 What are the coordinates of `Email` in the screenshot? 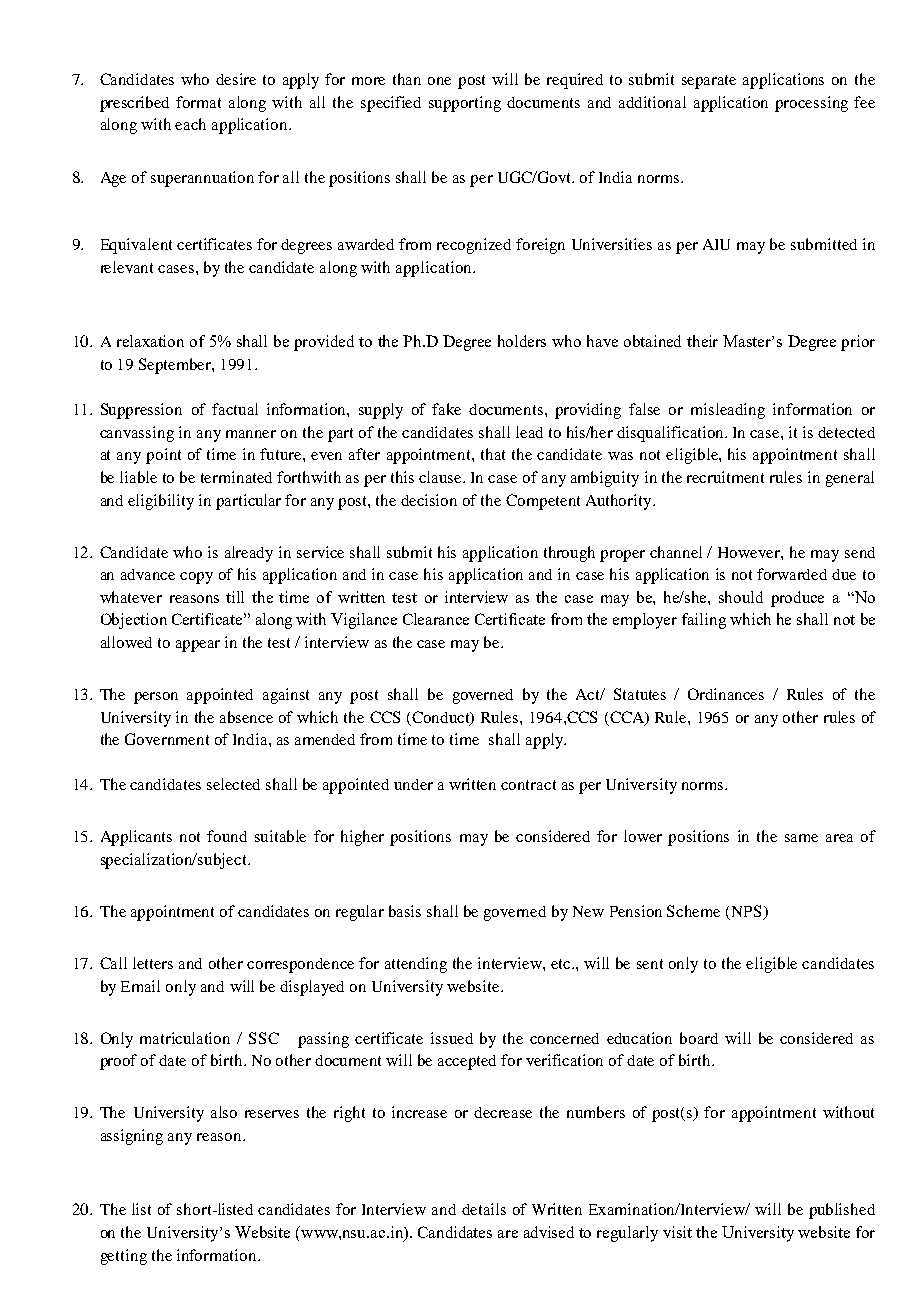 It's located at (140, 986).
